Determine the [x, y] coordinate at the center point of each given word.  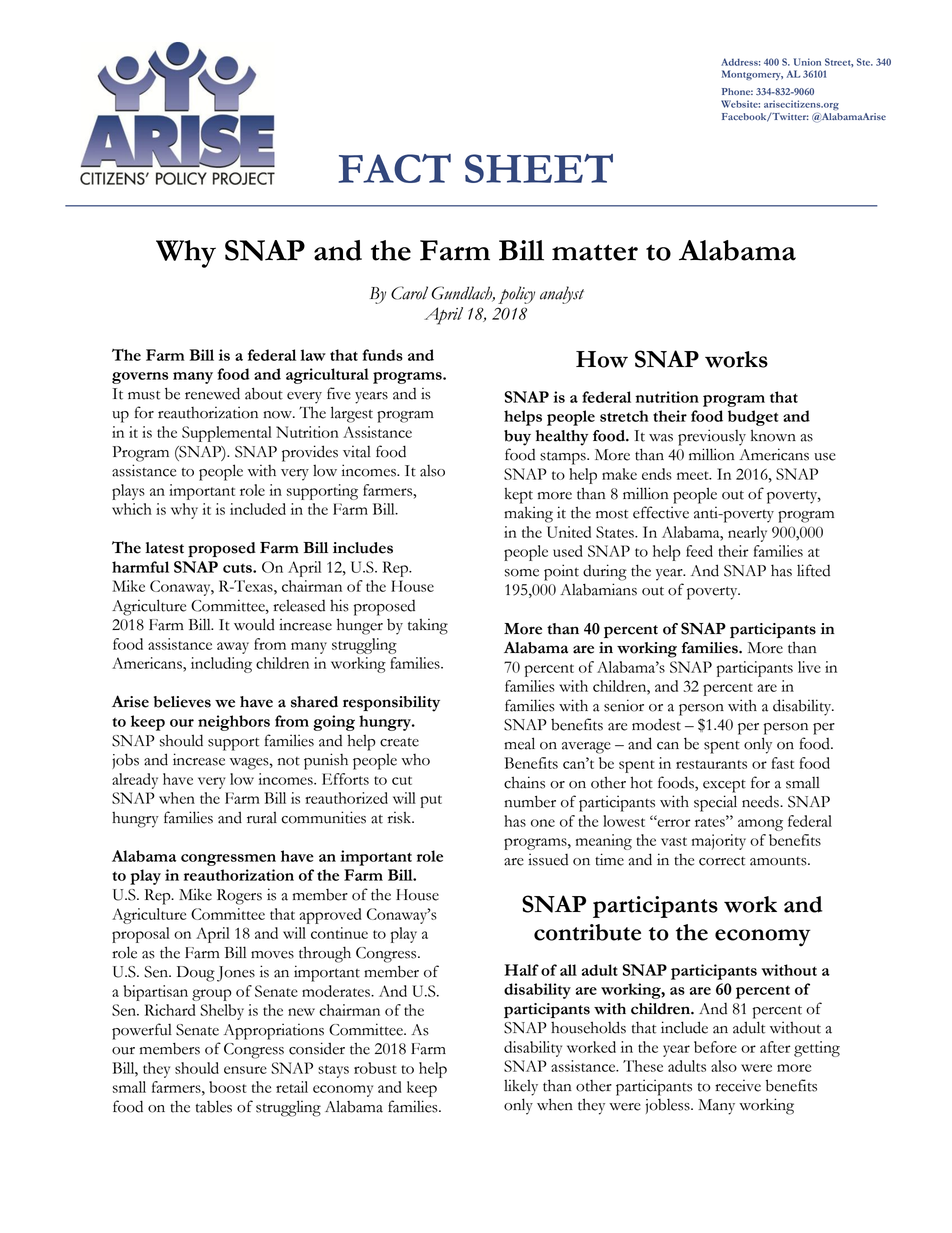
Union [807, 62]
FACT [395, 168]
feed [699, 551]
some [522, 573]
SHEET [539, 168]
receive [738, 1085]
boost [227, 1087]
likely [521, 1087]
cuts [238, 568]
